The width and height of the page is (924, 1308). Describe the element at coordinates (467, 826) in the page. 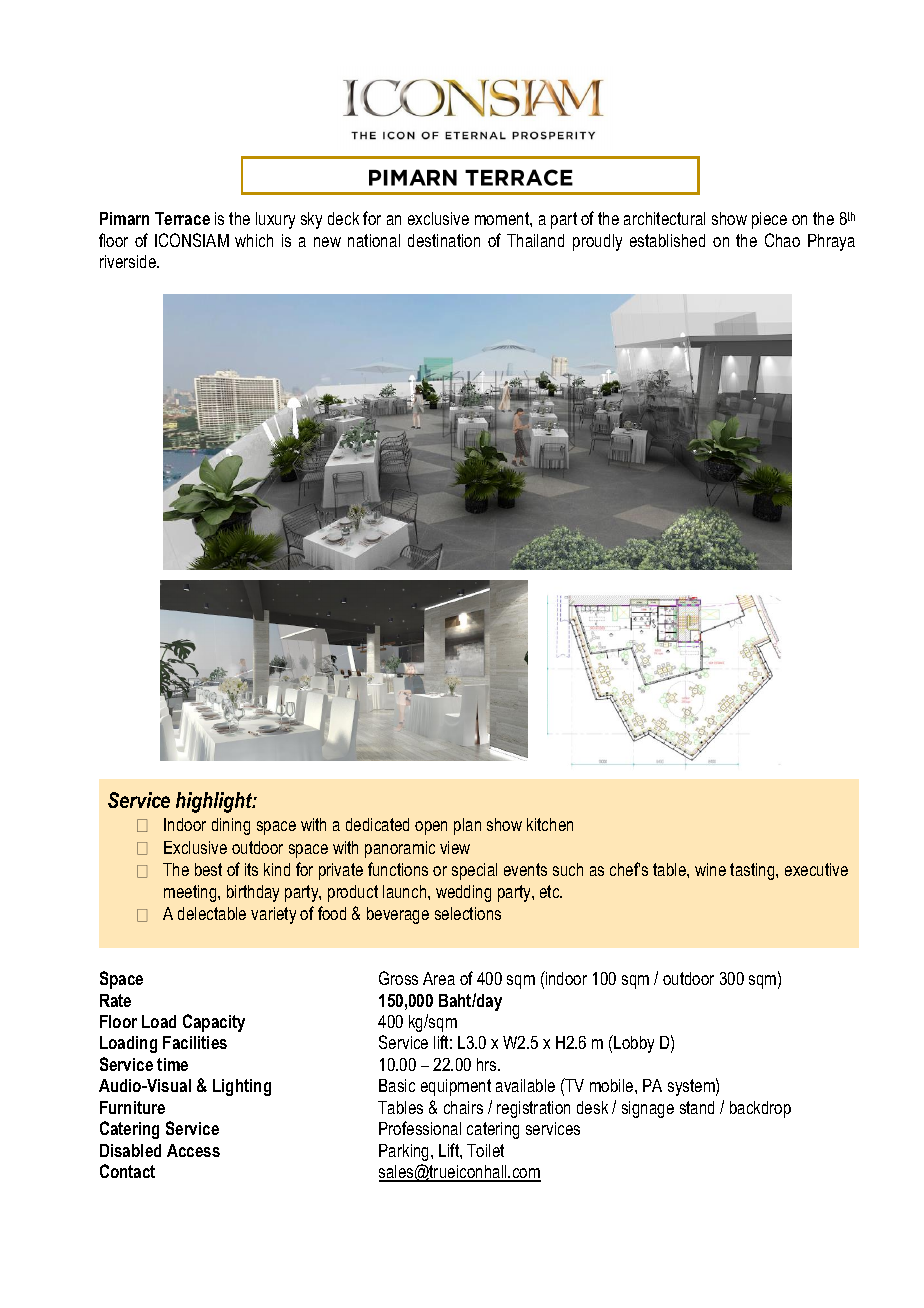

I see `plan` at that location.
